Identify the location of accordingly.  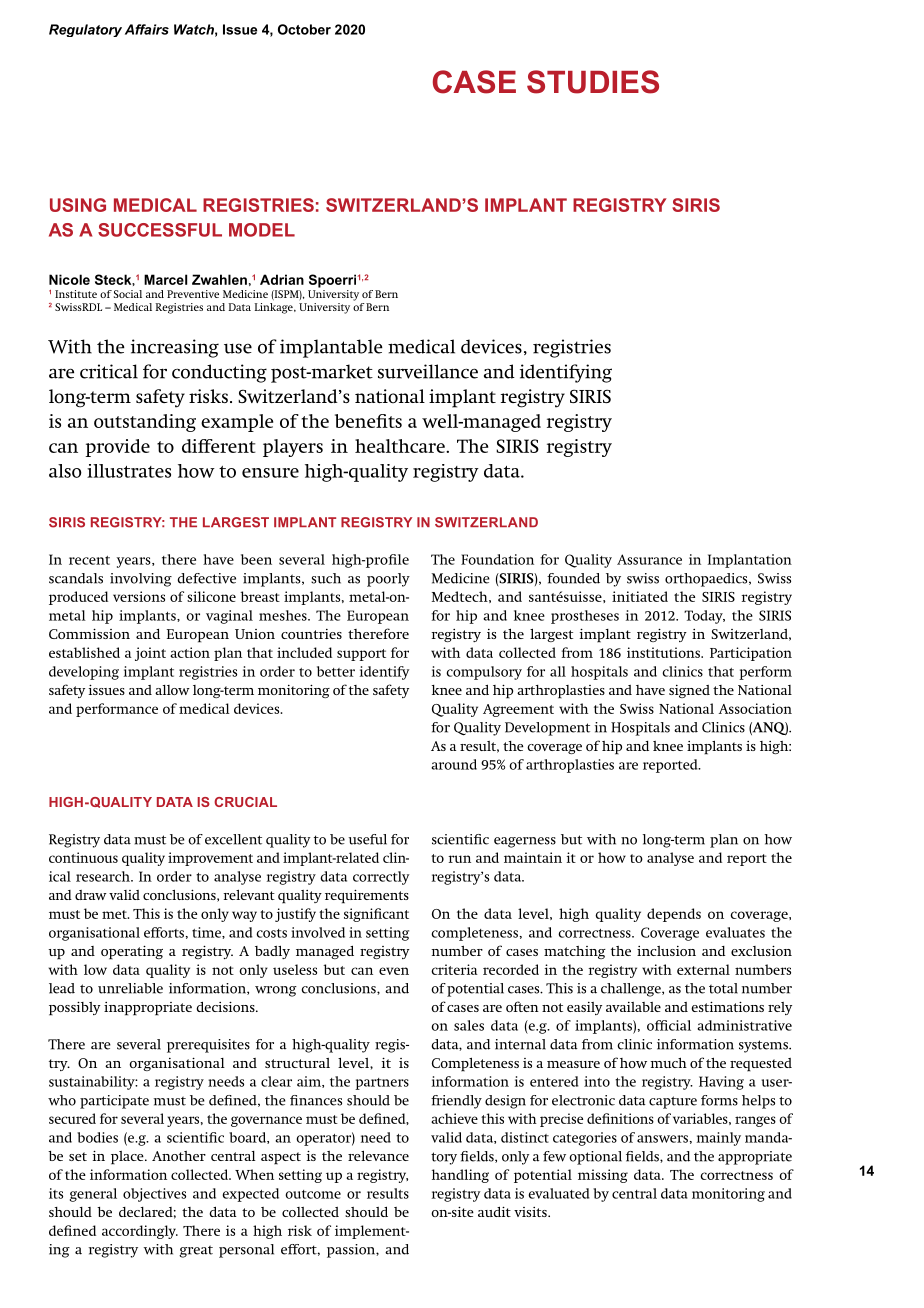
(140, 1232).
